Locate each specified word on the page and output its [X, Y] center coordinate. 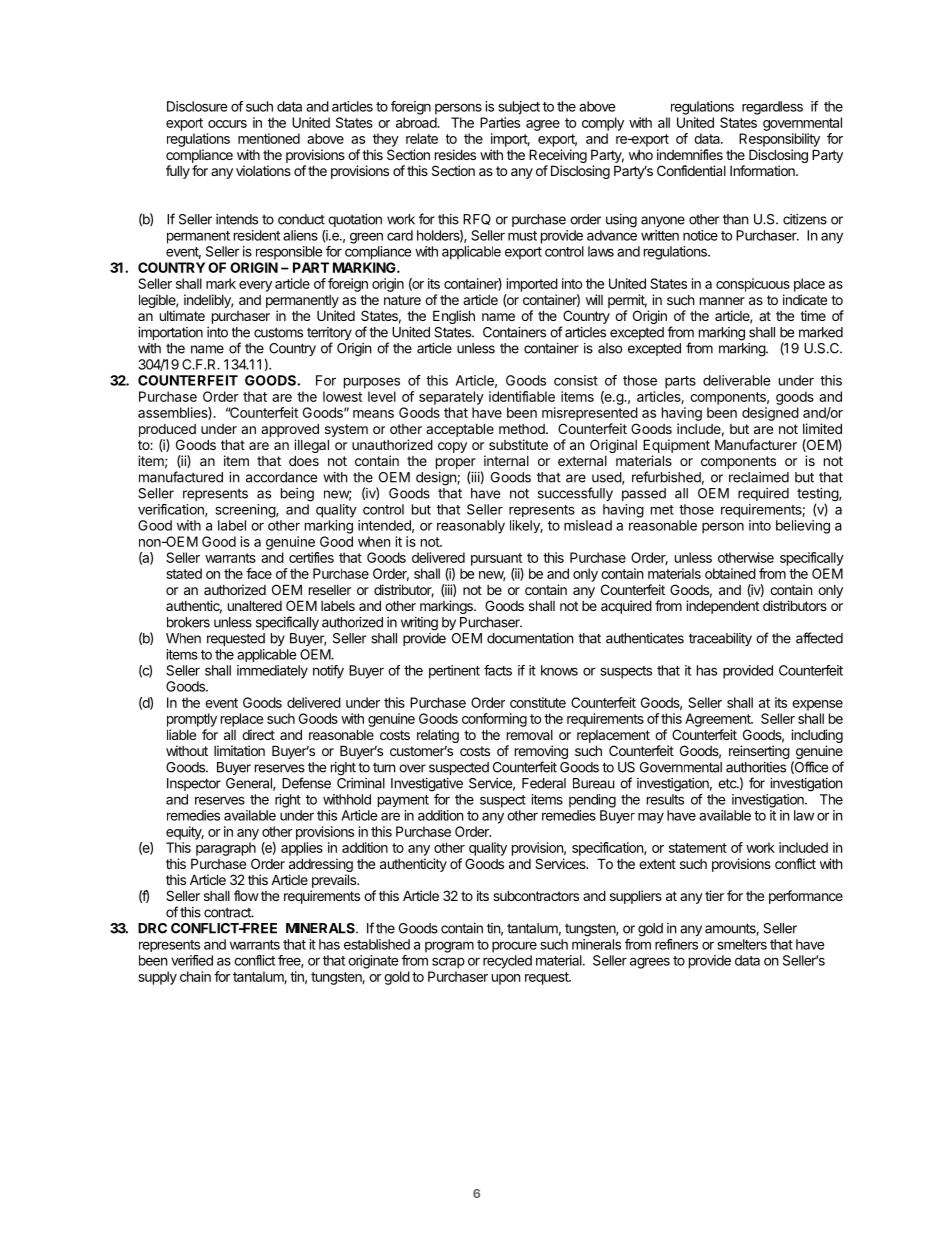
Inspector [194, 784]
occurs [227, 124]
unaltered [255, 605]
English [454, 317]
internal [506, 460]
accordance [281, 477]
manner [722, 301]
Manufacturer [756, 444]
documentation [530, 638]
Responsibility [779, 140]
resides [455, 154]
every [255, 286]
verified [192, 960]
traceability [720, 639]
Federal [544, 783]
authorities [756, 767]
